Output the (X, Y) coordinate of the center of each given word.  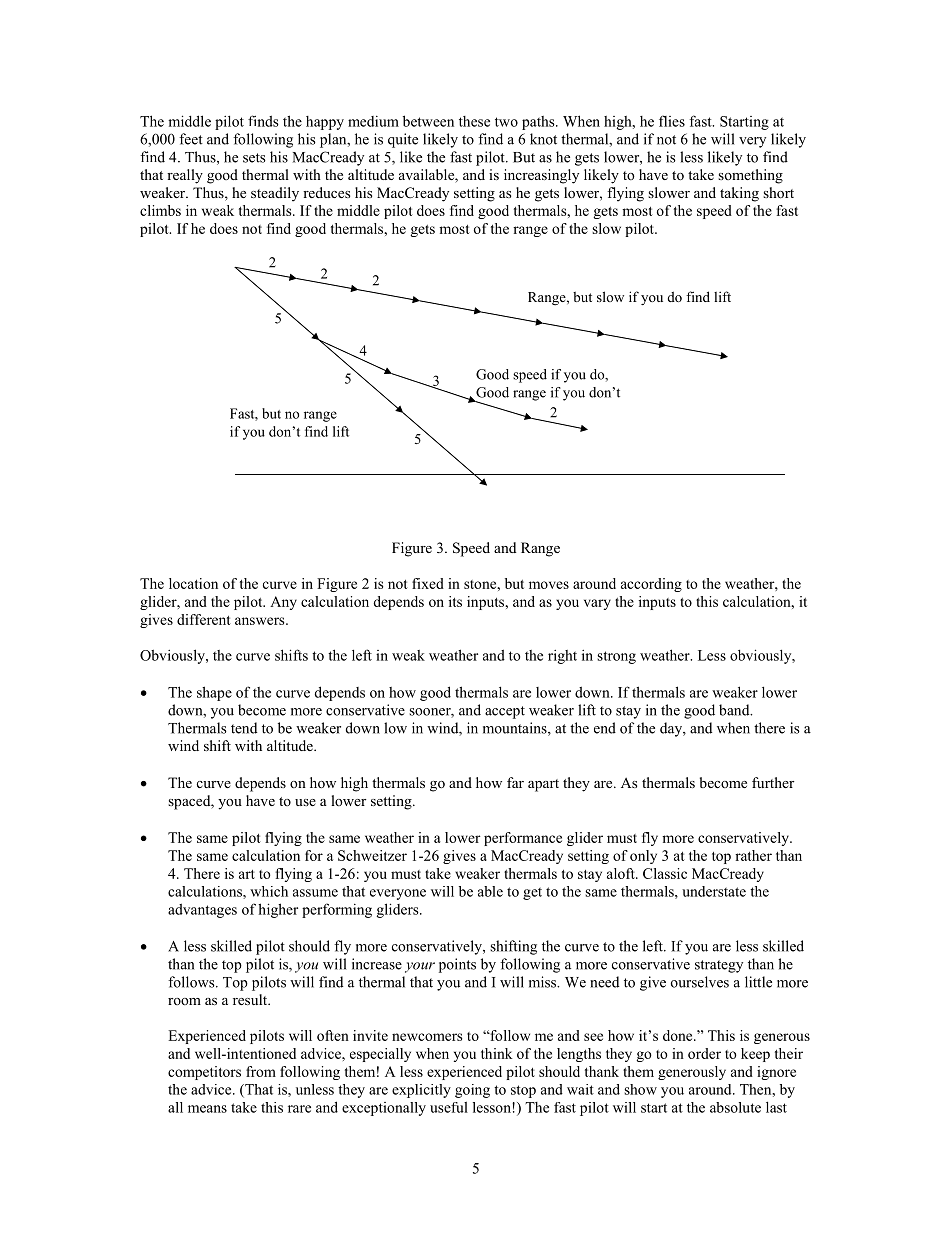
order (704, 1053)
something (750, 176)
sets (254, 158)
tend (244, 728)
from (261, 1071)
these (474, 121)
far (515, 782)
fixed (428, 583)
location (193, 583)
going (472, 1091)
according (651, 585)
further (773, 782)
